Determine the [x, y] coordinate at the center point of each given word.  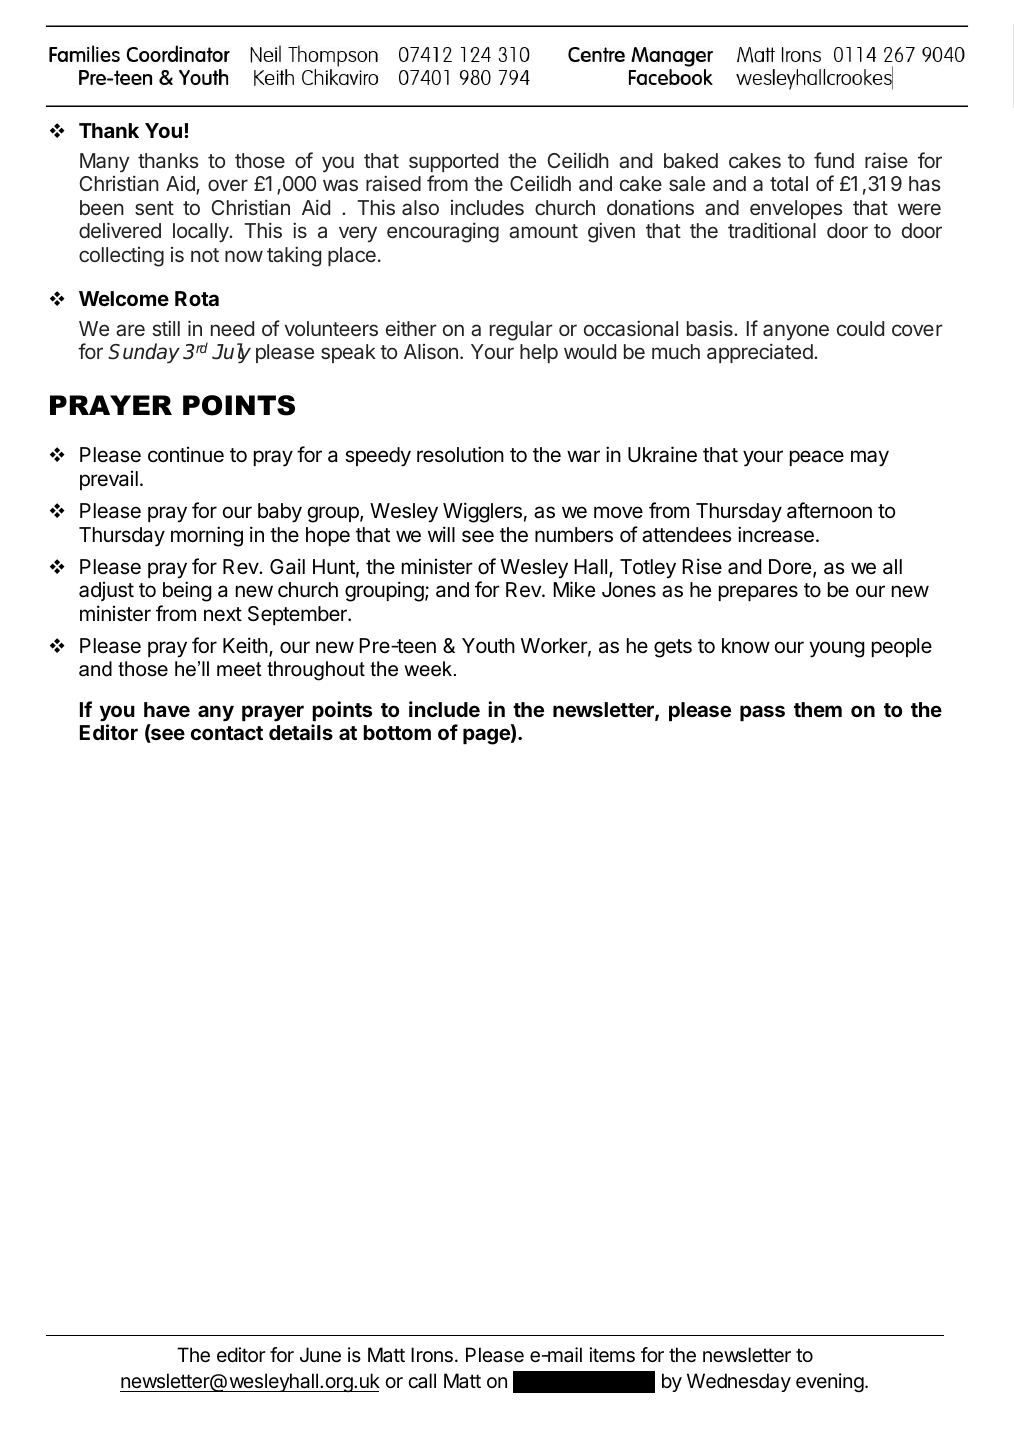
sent [154, 208]
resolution [460, 454]
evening [830, 1383]
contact [227, 733]
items [612, 1355]
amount [543, 231]
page [487, 736]
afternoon [829, 510]
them [818, 709]
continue [186, 454]
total [789, 183]
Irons [432, 1355]
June [320, 1355]
